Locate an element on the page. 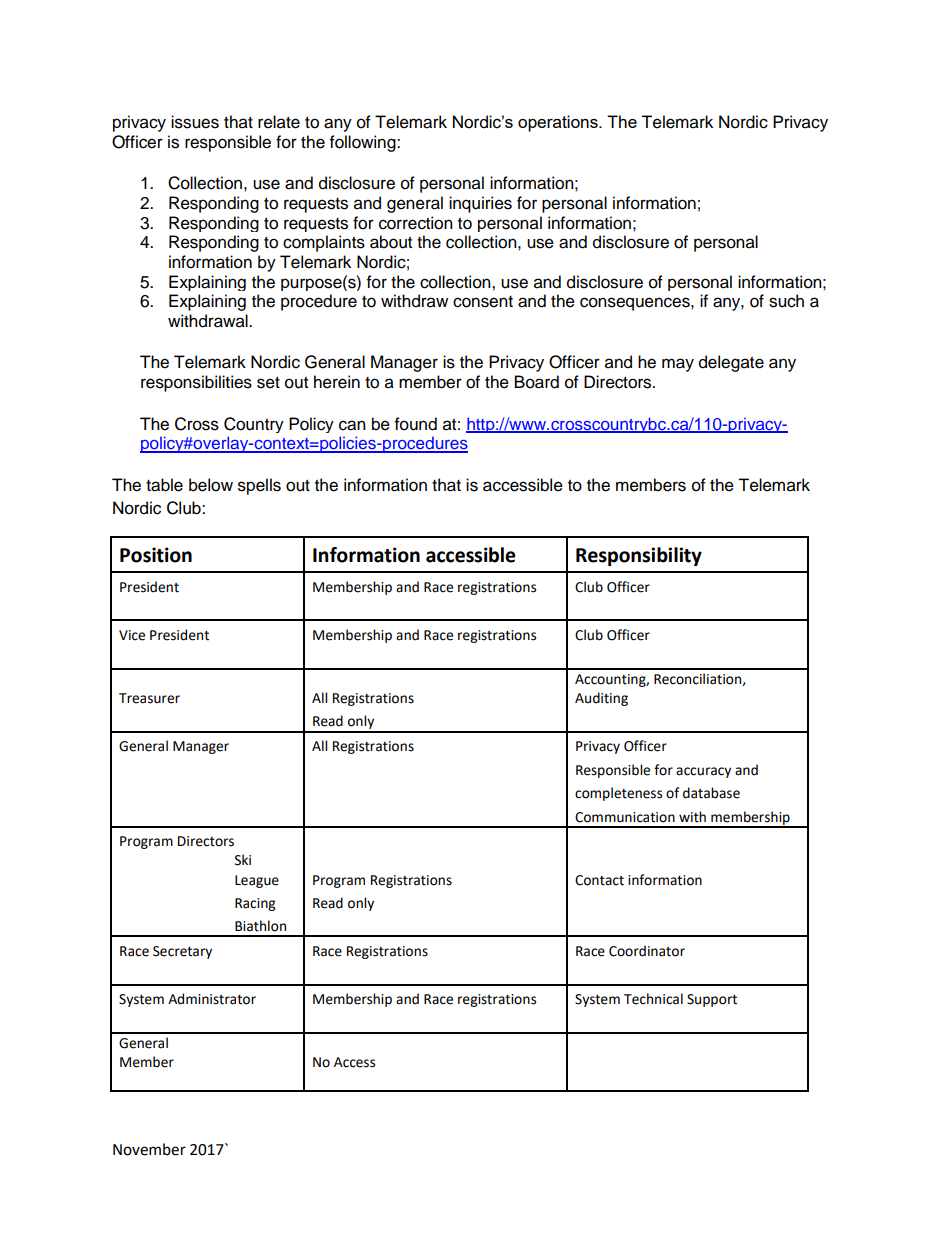  Auditing is located at coordinates (601, 699).
